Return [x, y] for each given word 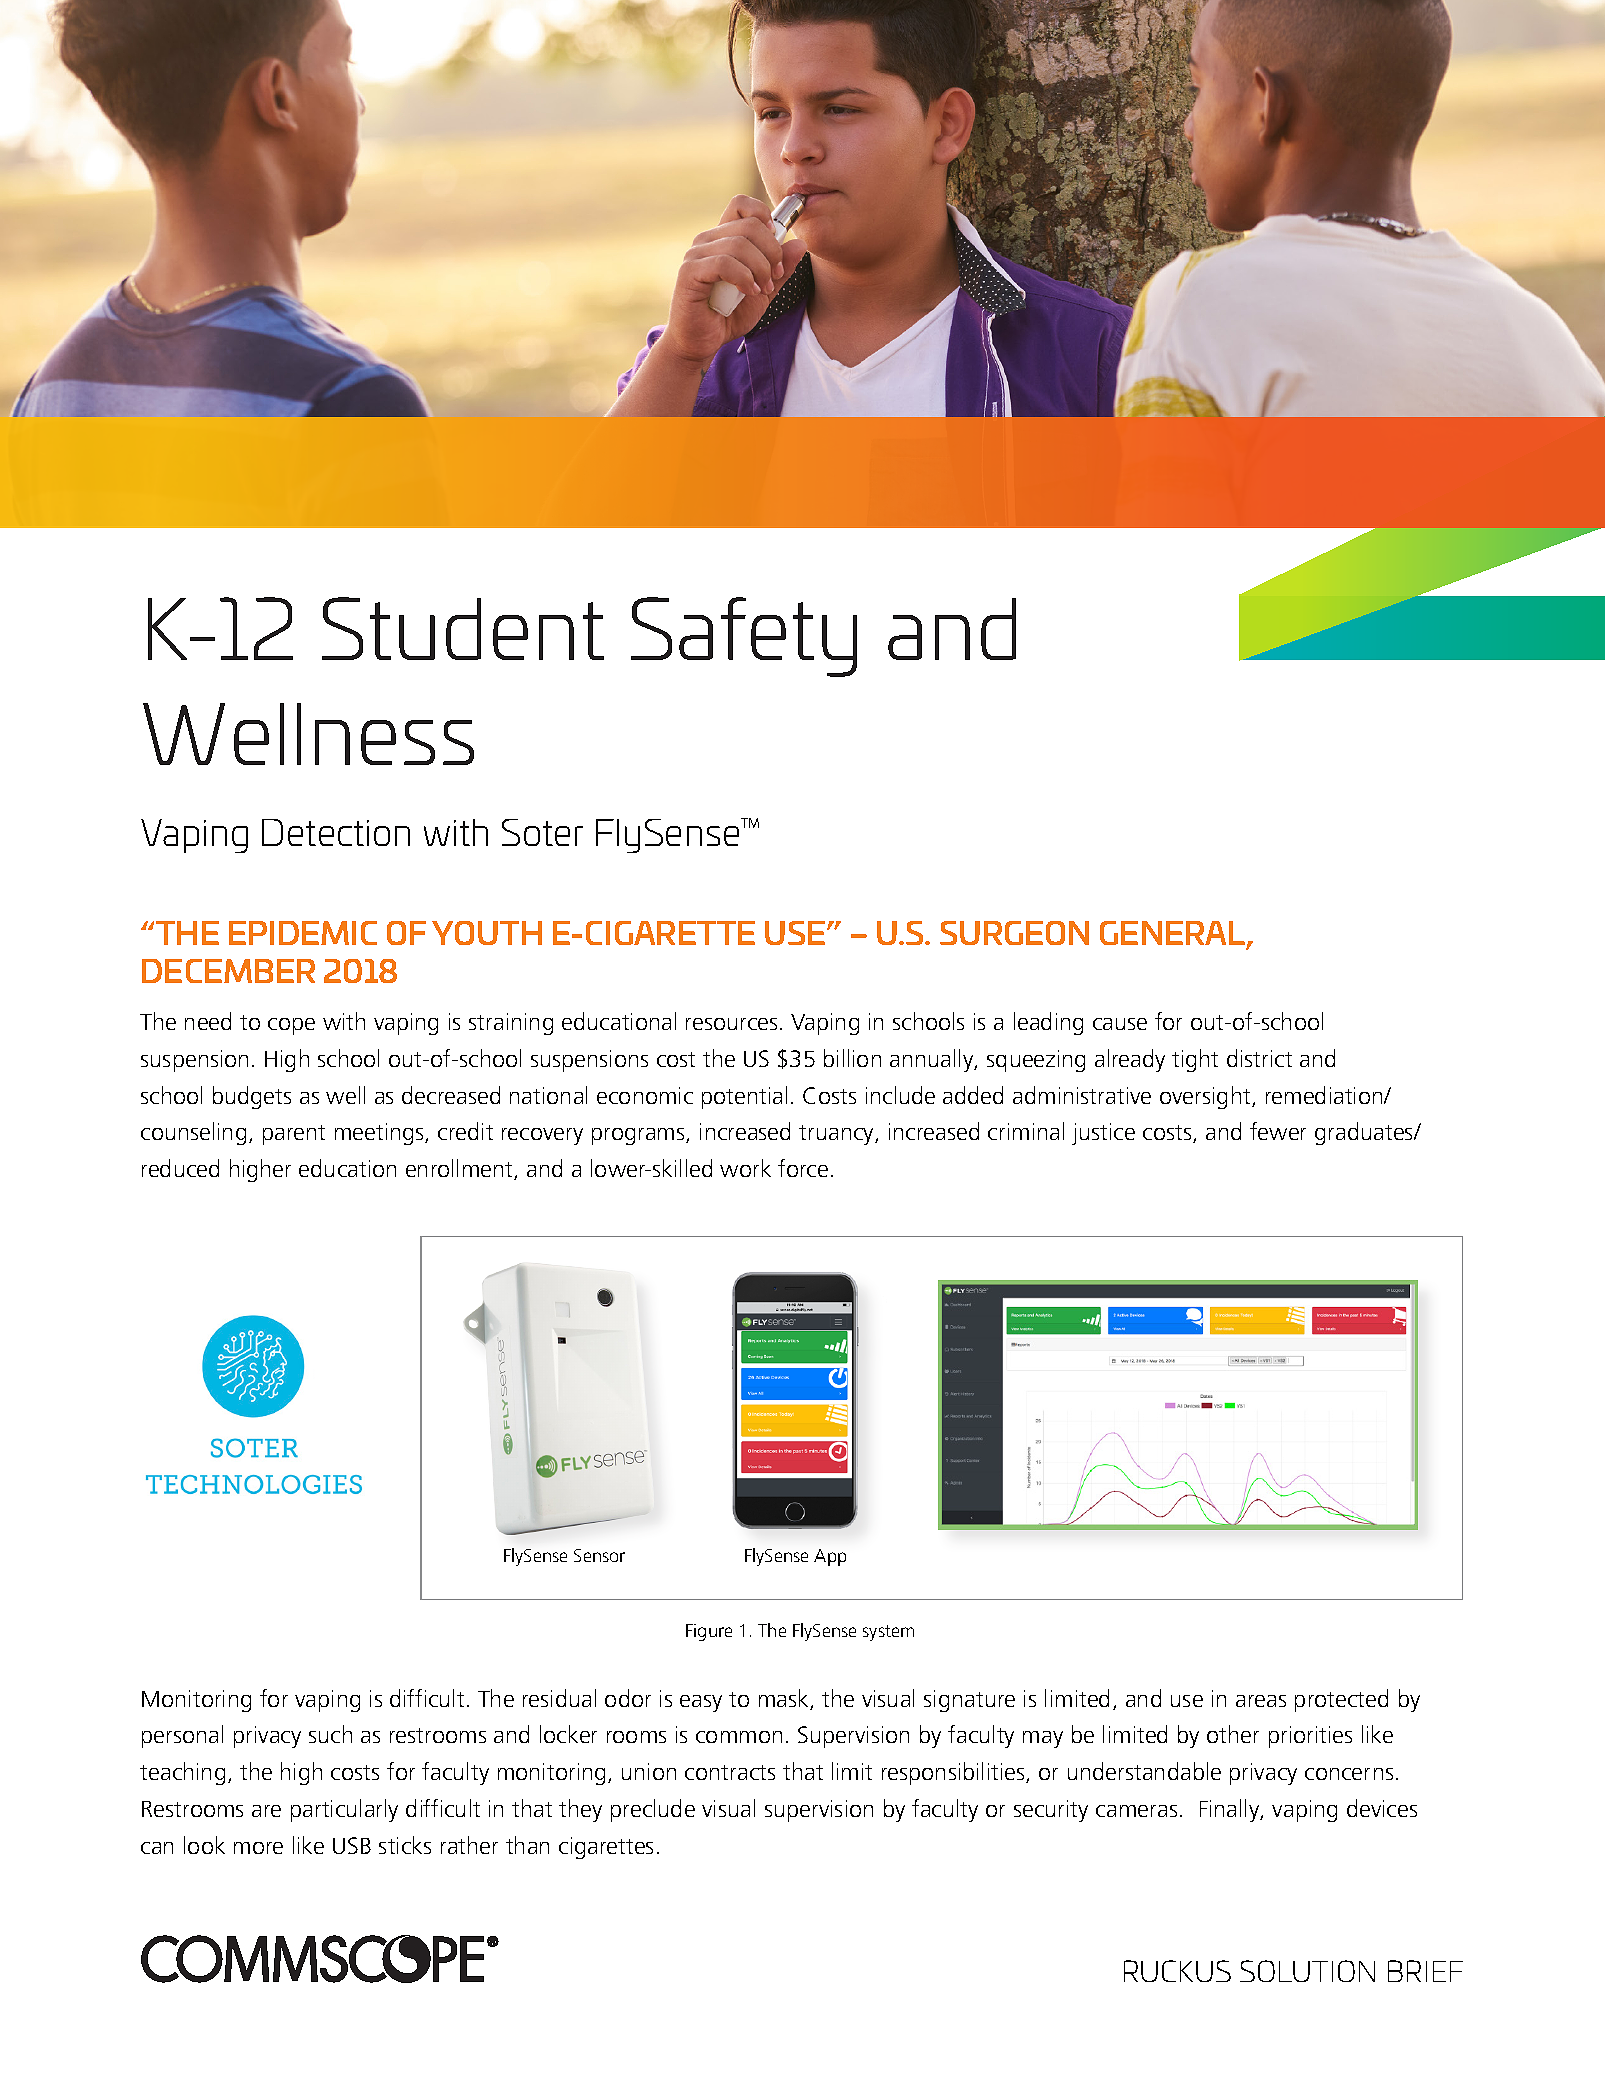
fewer [1278, 1131]
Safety [744, 637]
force [803, 1168]
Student [463, 628]
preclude [653, 1810]
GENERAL [1174, 934]
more [258, 1848]
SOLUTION [1307, 1971]
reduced [180, 1168]
